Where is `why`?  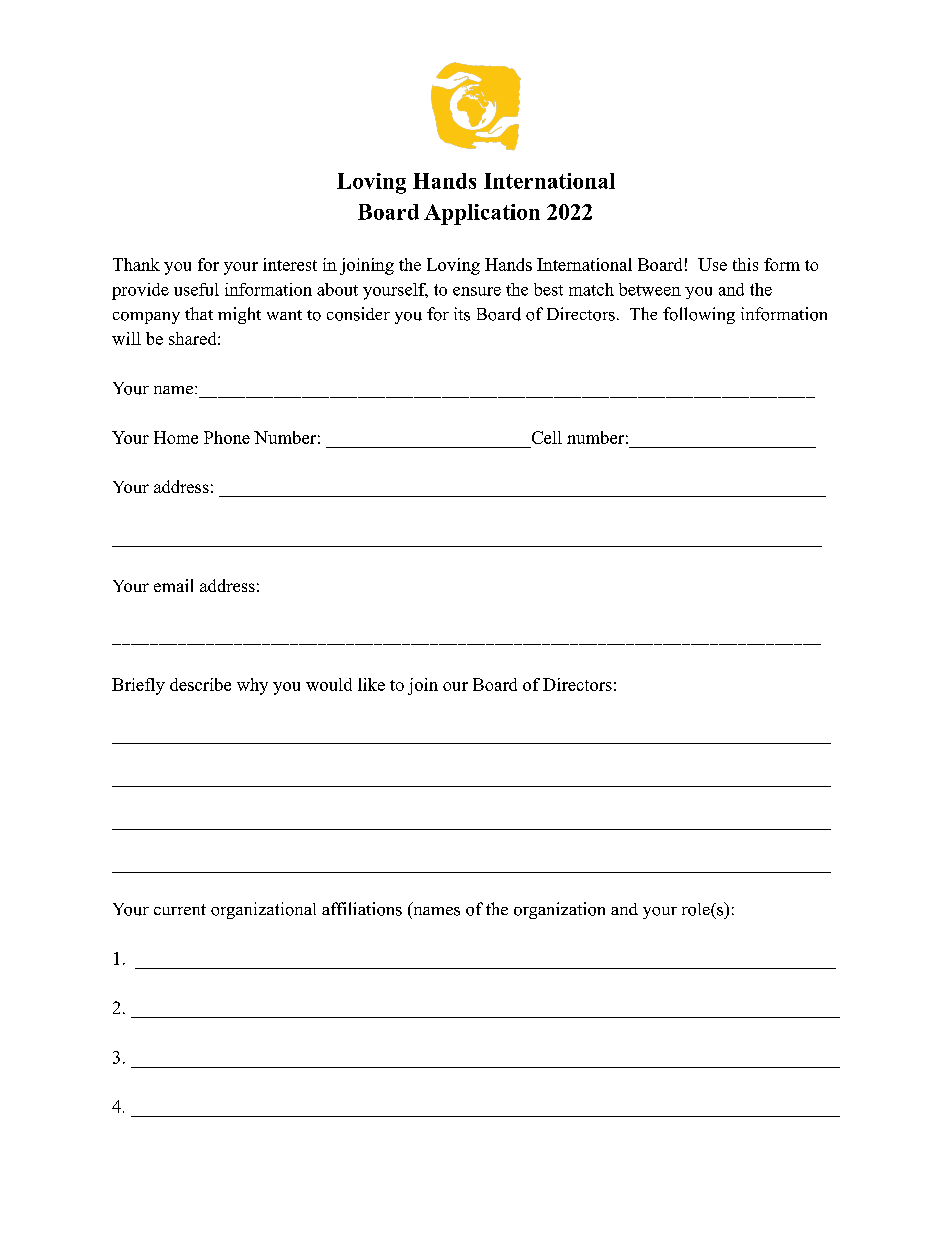
why is located at coordinates (252, 686).
